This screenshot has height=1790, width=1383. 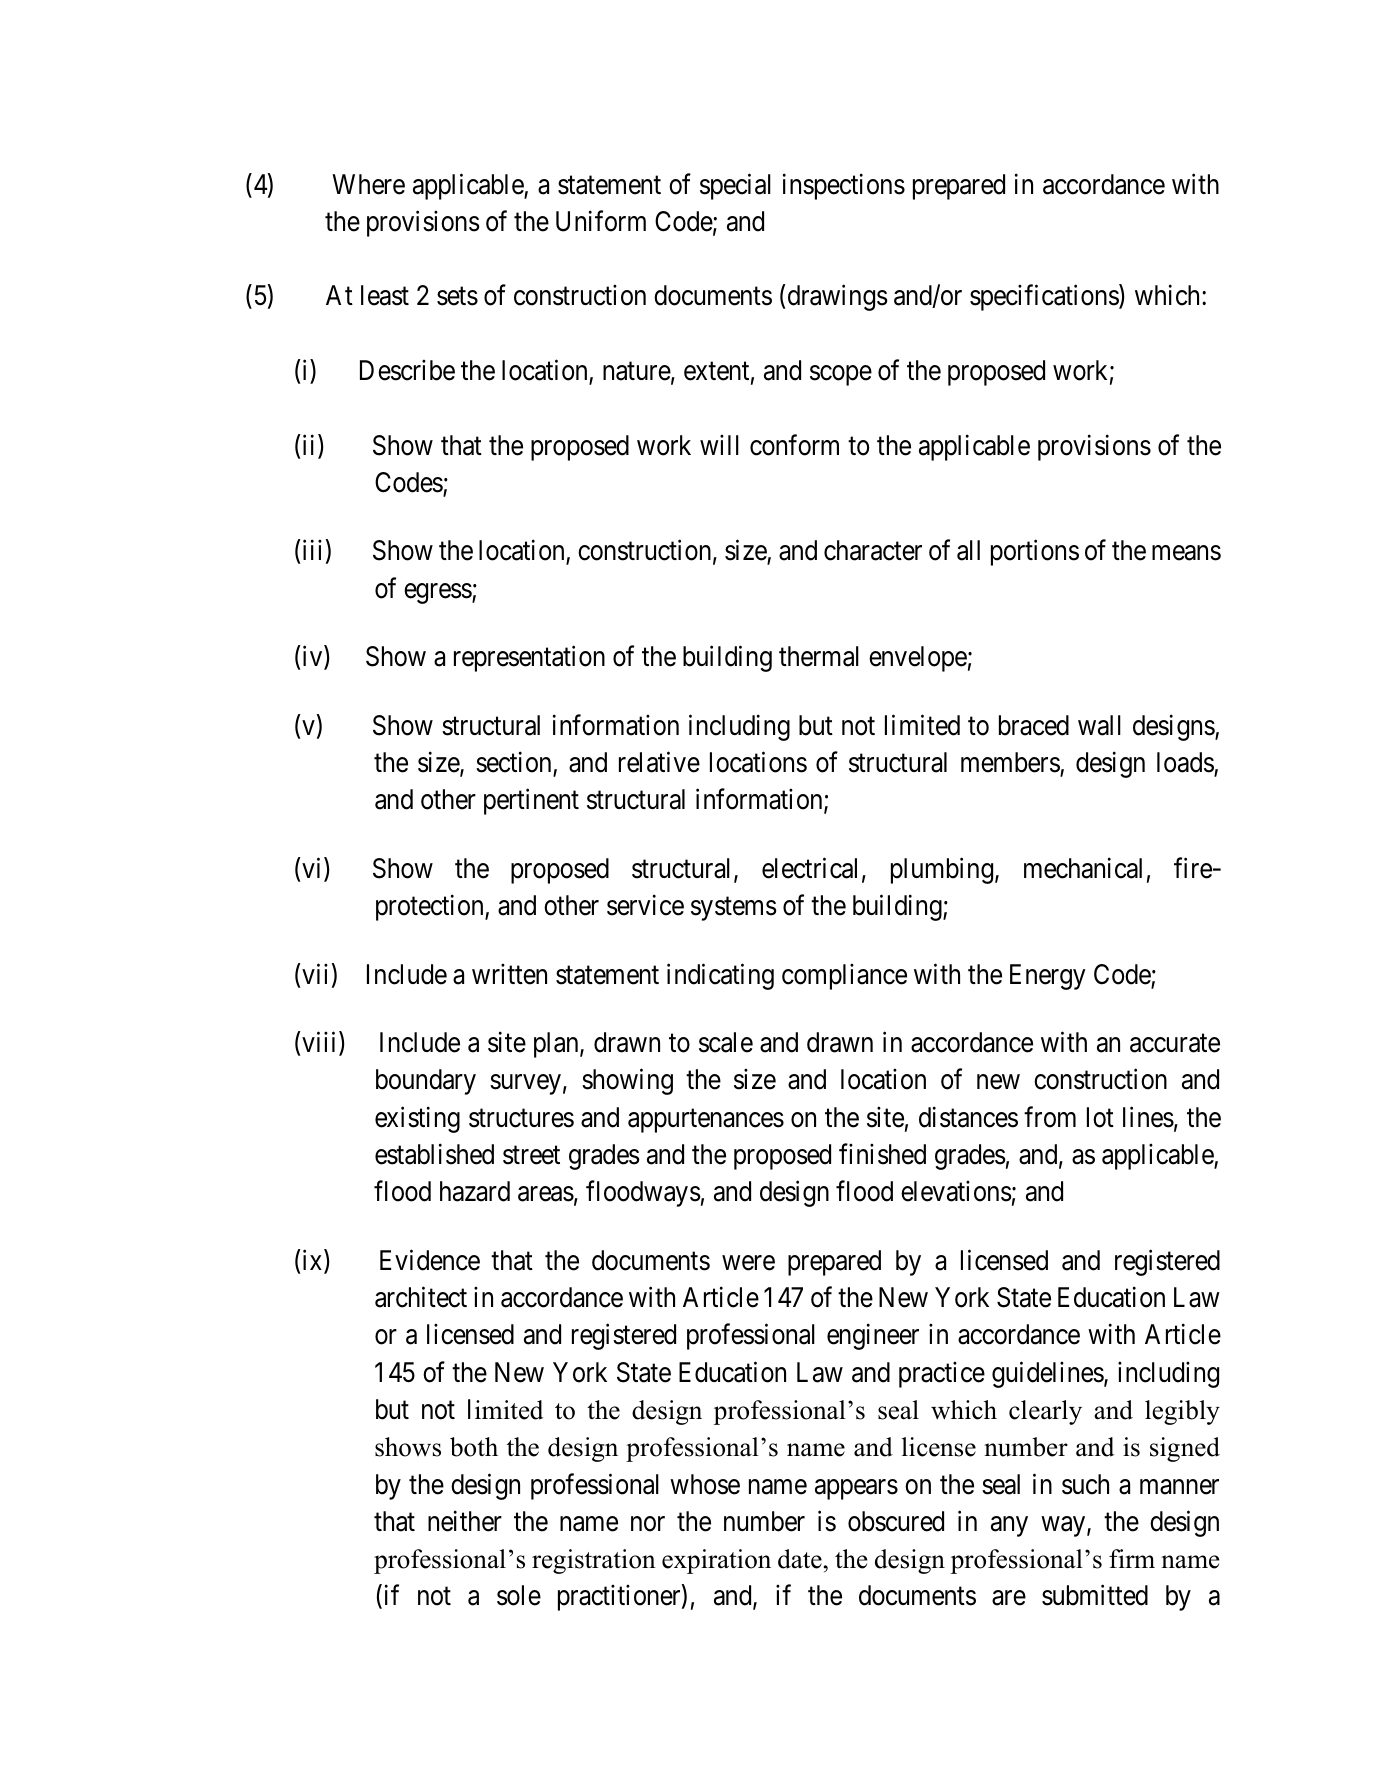 I want to click on expiration, so click(x=716, y=1561).
